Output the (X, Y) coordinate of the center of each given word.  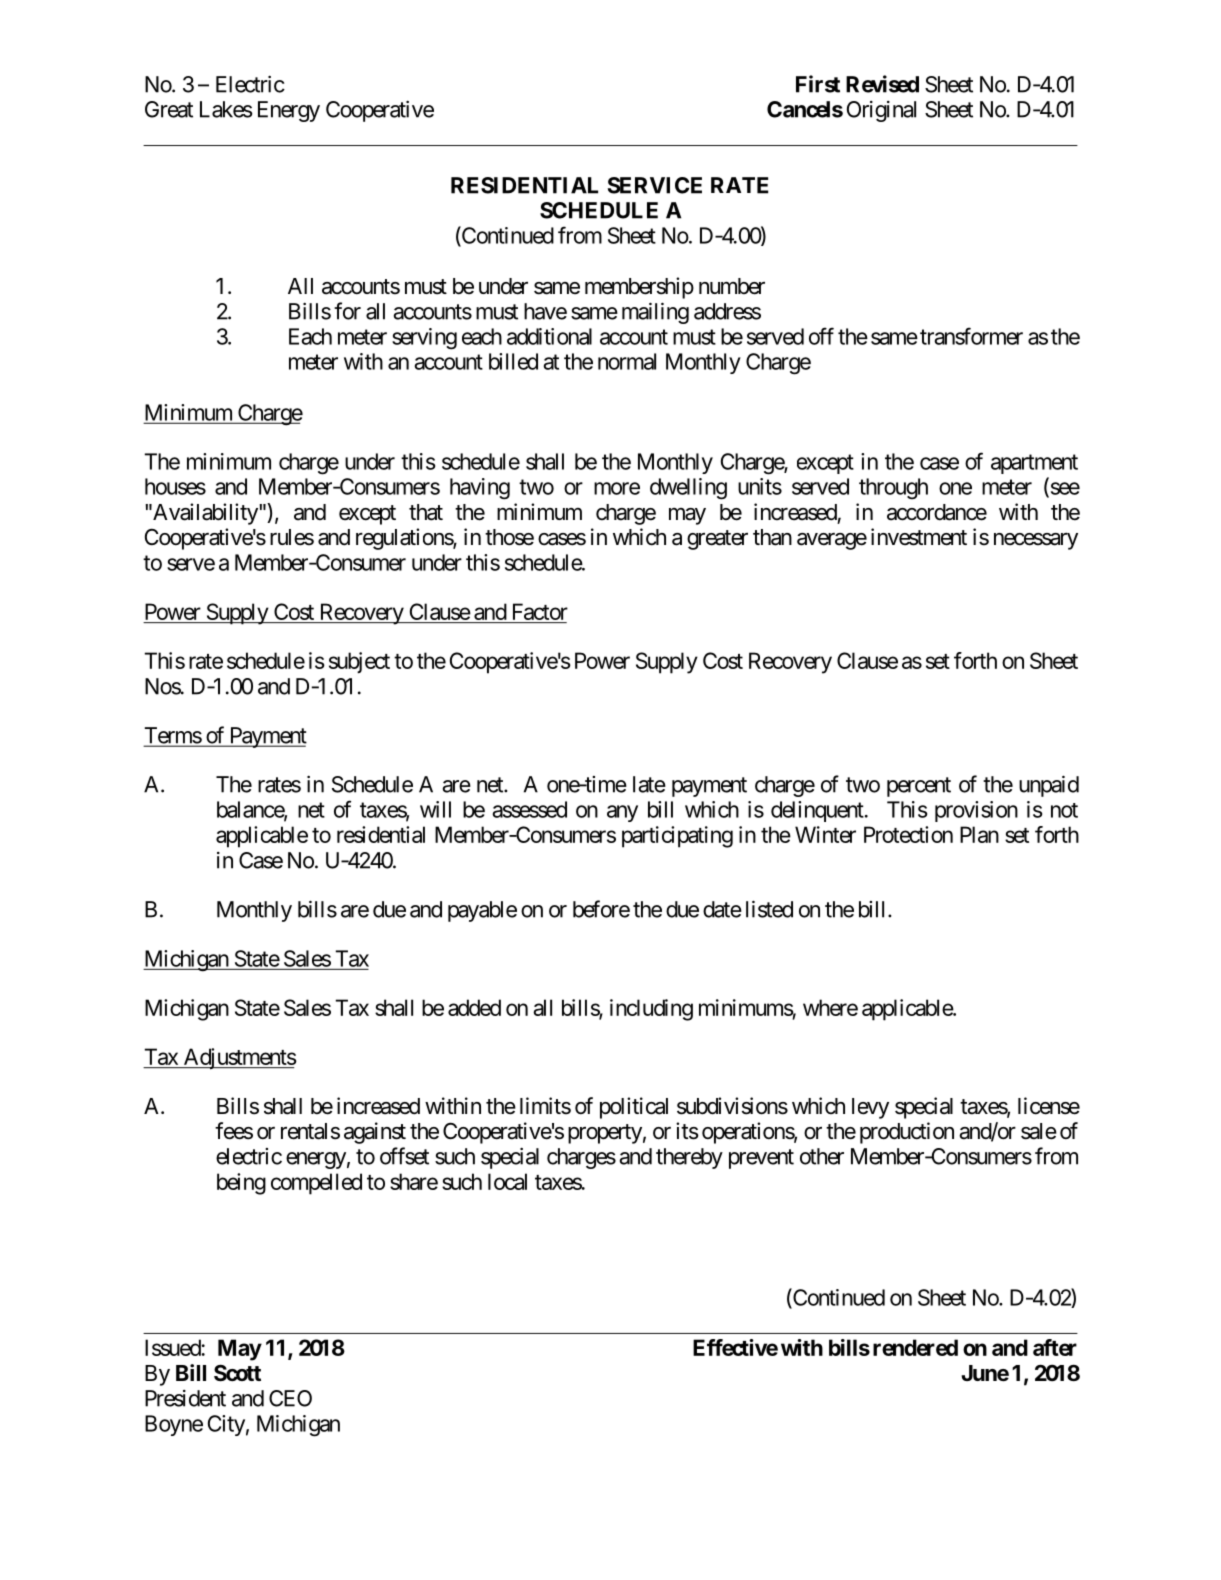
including (651, 1010)
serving (424, 339)
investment (919, 537)
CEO (290, 1398)
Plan (979, 834)
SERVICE (655, 185)
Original (881, 111)
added (474, 1007)
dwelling (688, 489)
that (426, 512)
